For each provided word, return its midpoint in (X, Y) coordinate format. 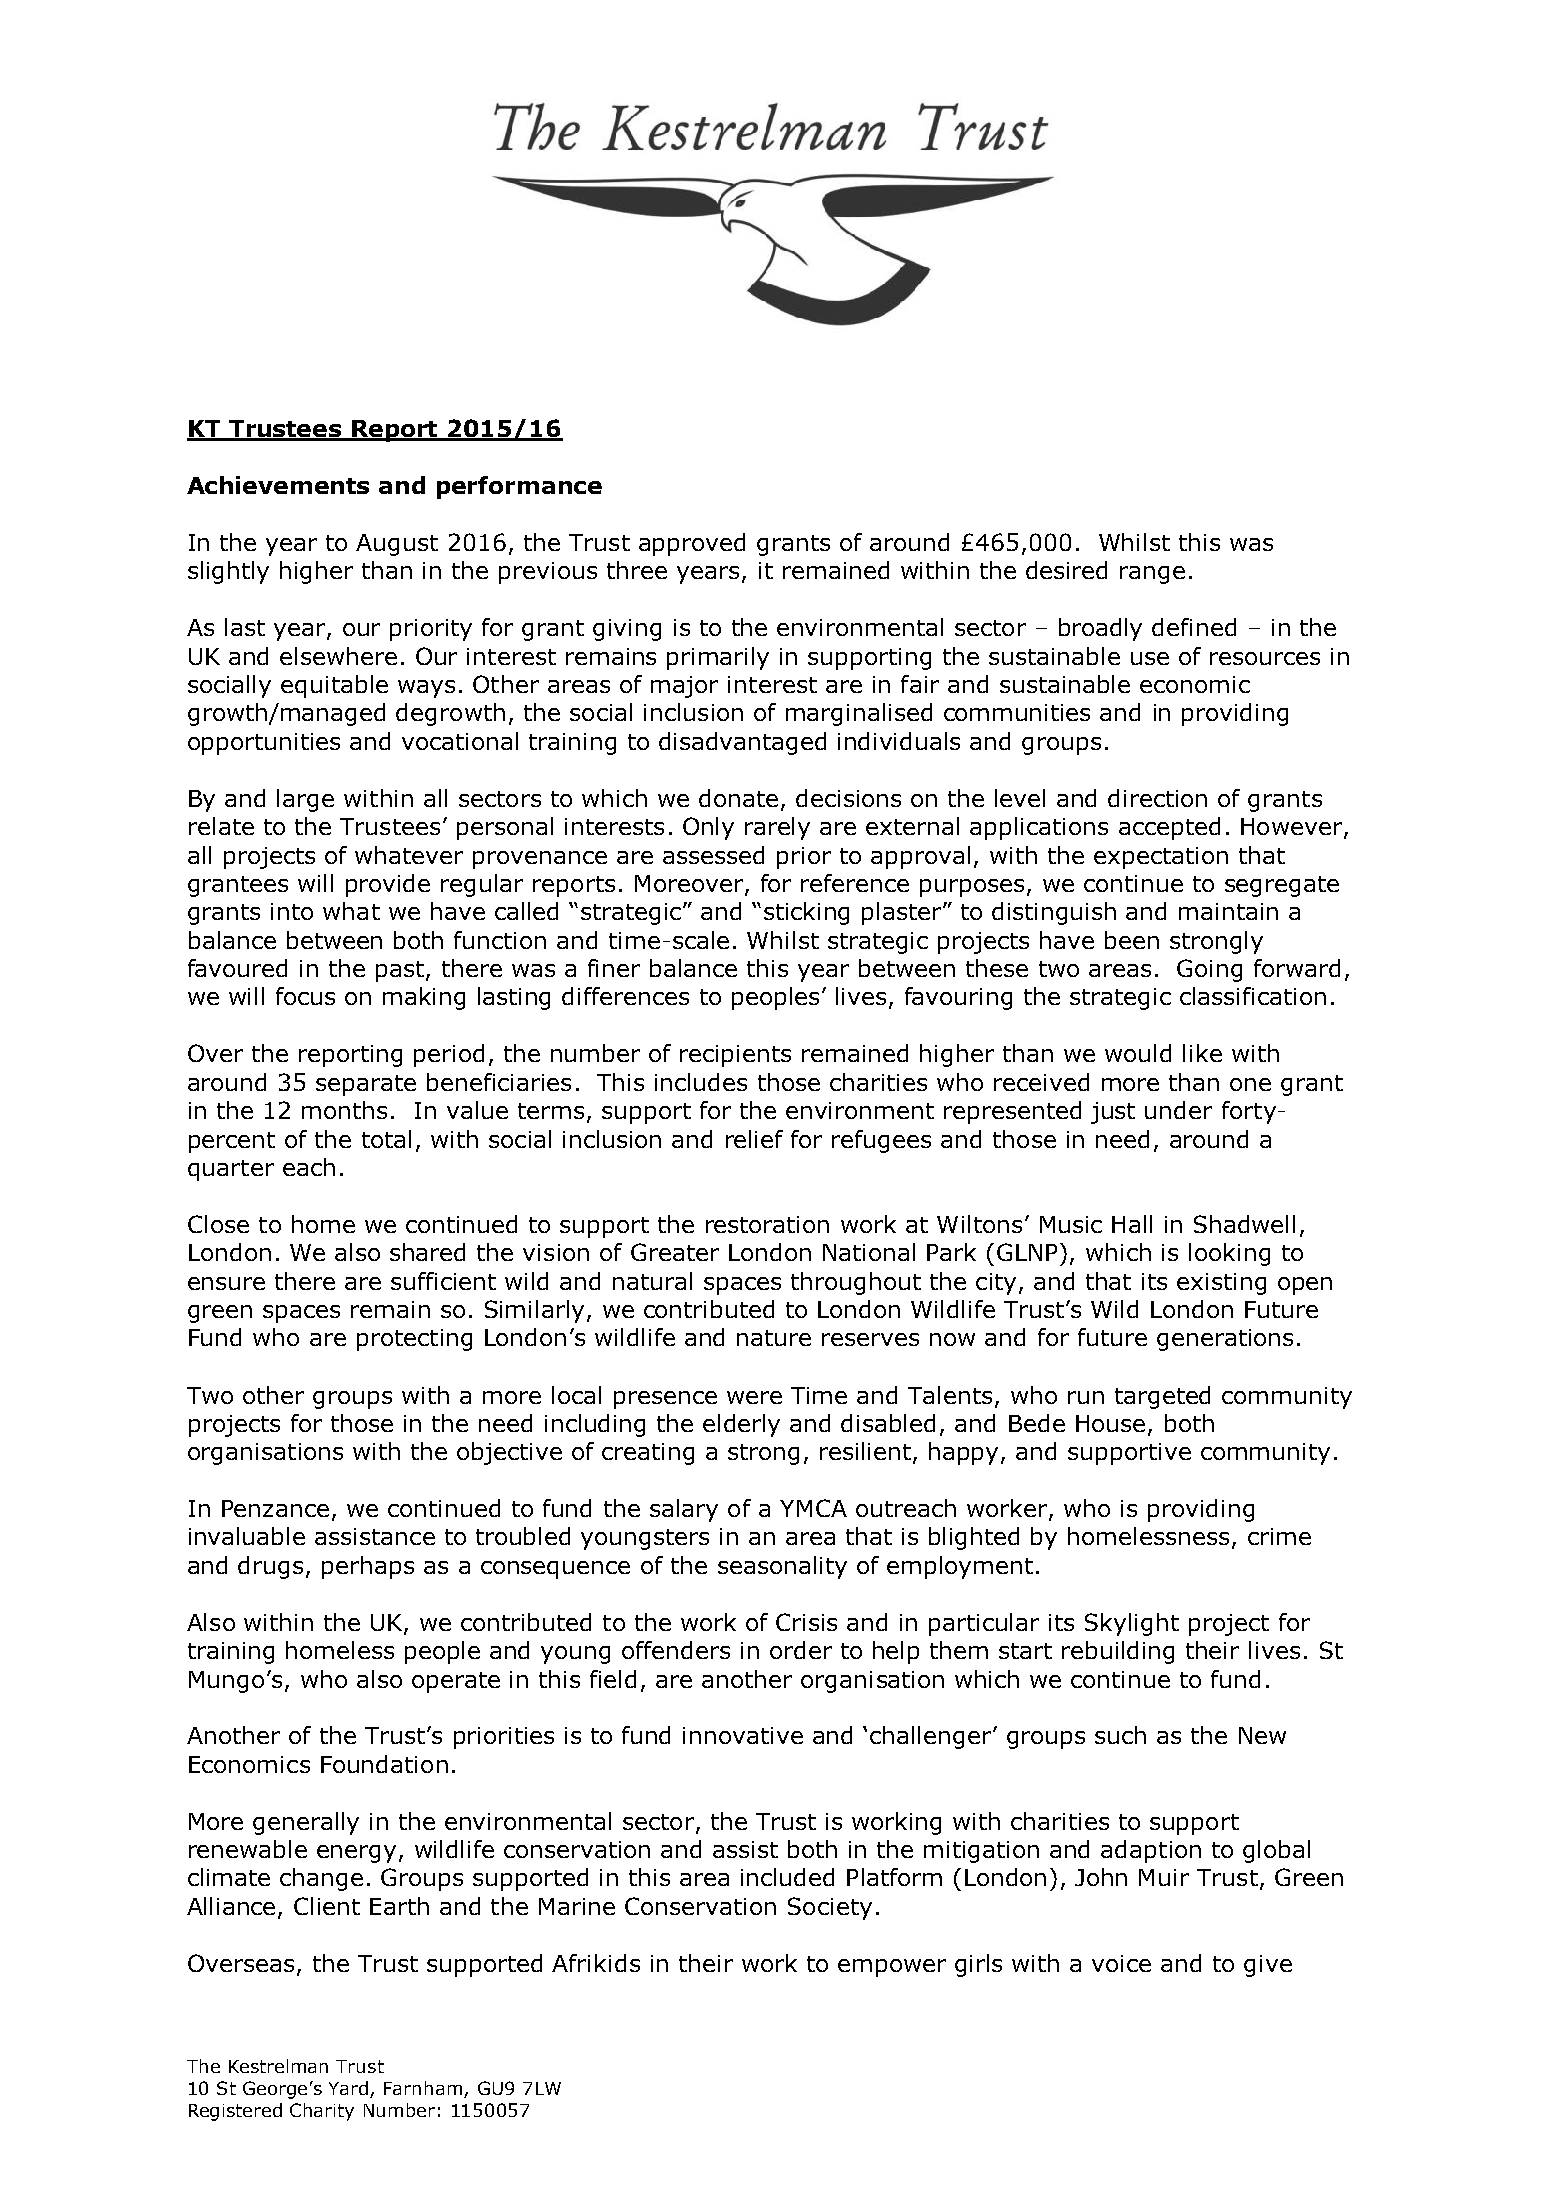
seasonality (782, 1567)
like (1202, 1053)
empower (892, 1968)
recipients (735, 1056)
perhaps (368, 1567)
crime (1279, 1536)
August (397, 545)
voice (1121, 1963)
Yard (350, 2089)
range (1152, 575)
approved (692, 544)
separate (366, 1085)
